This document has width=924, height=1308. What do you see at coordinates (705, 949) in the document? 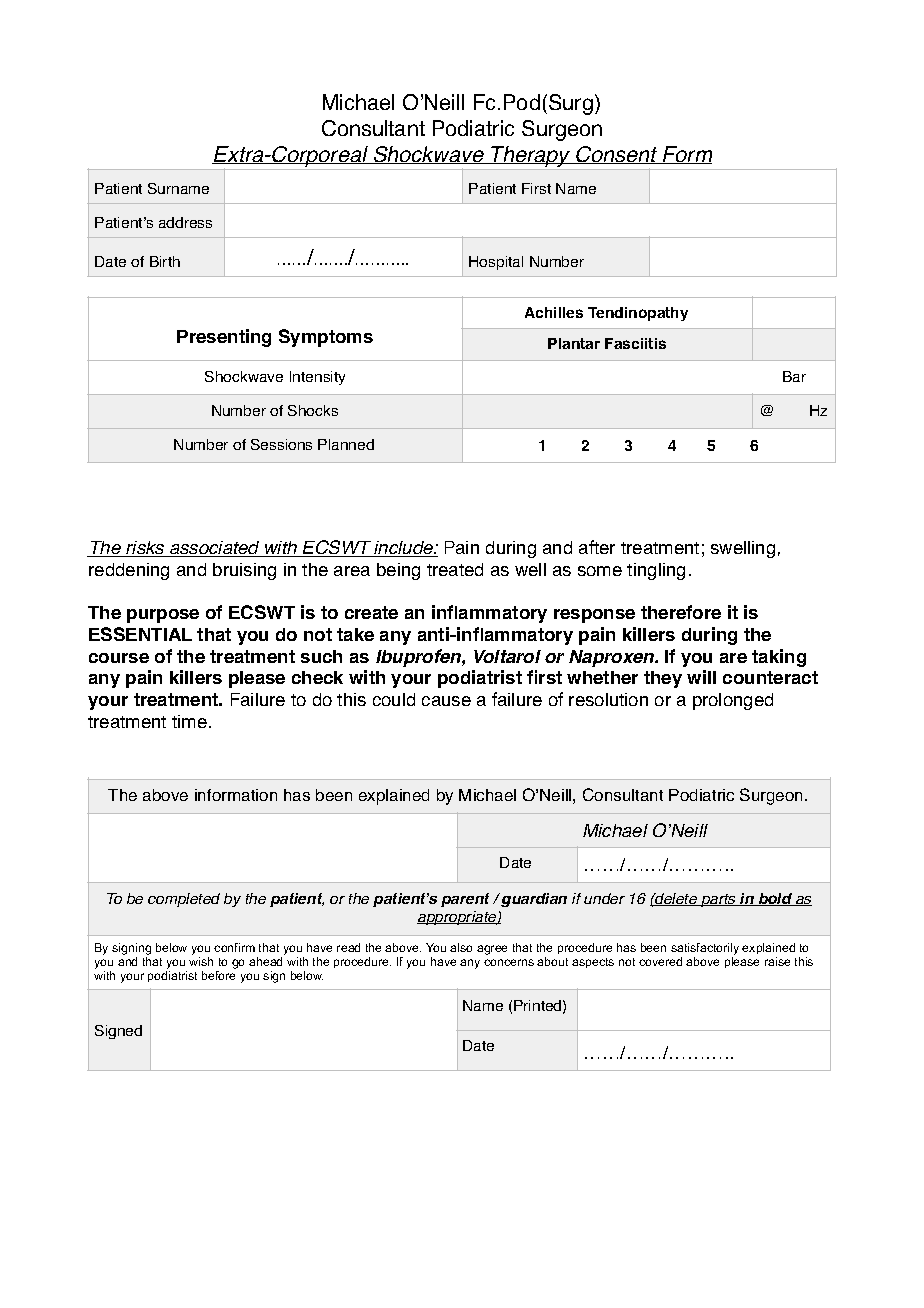
I see `satisfactorily` at bounding box center [705, 949].
